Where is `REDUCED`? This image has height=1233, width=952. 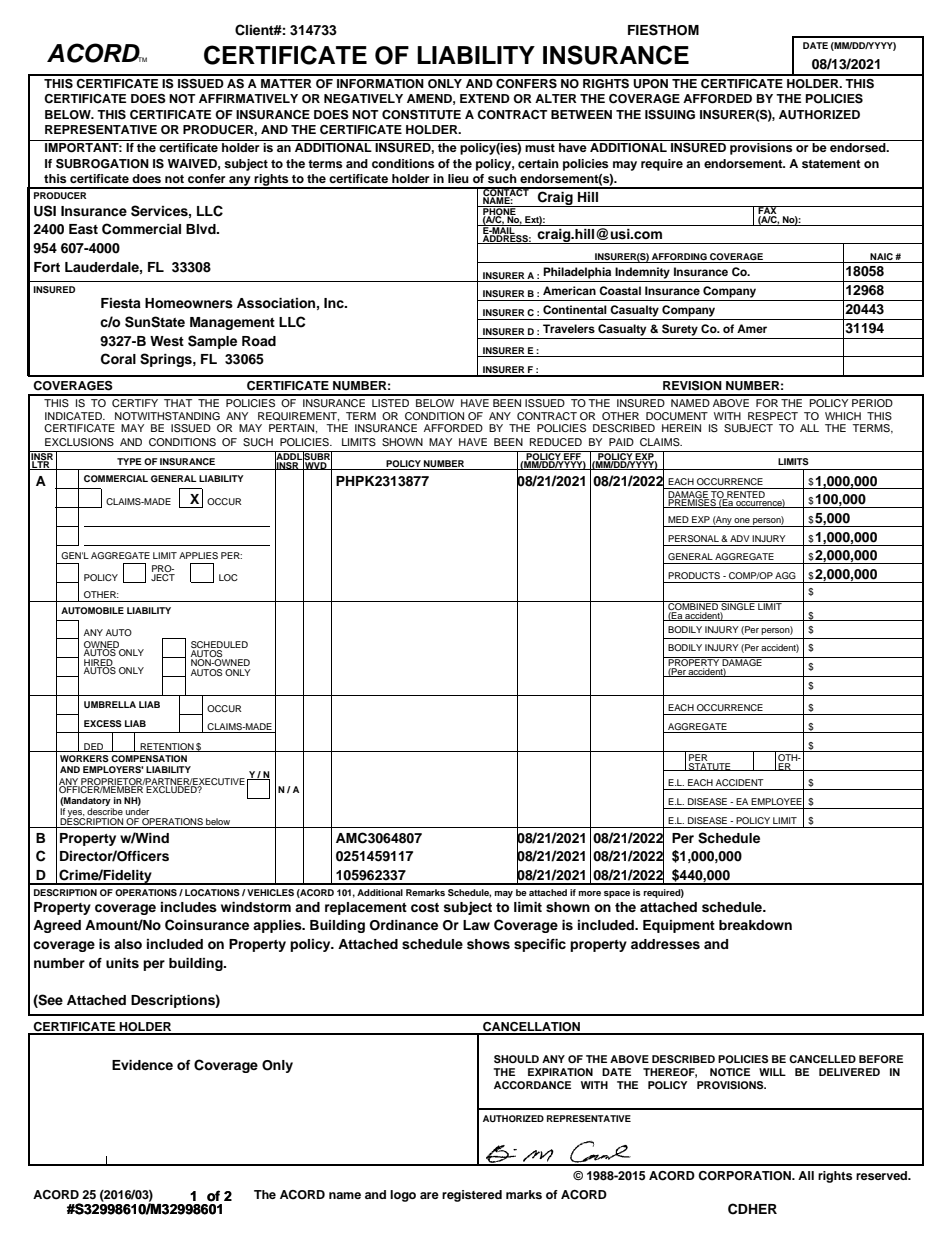 REDUCED is located at coordinates (556, 442).
